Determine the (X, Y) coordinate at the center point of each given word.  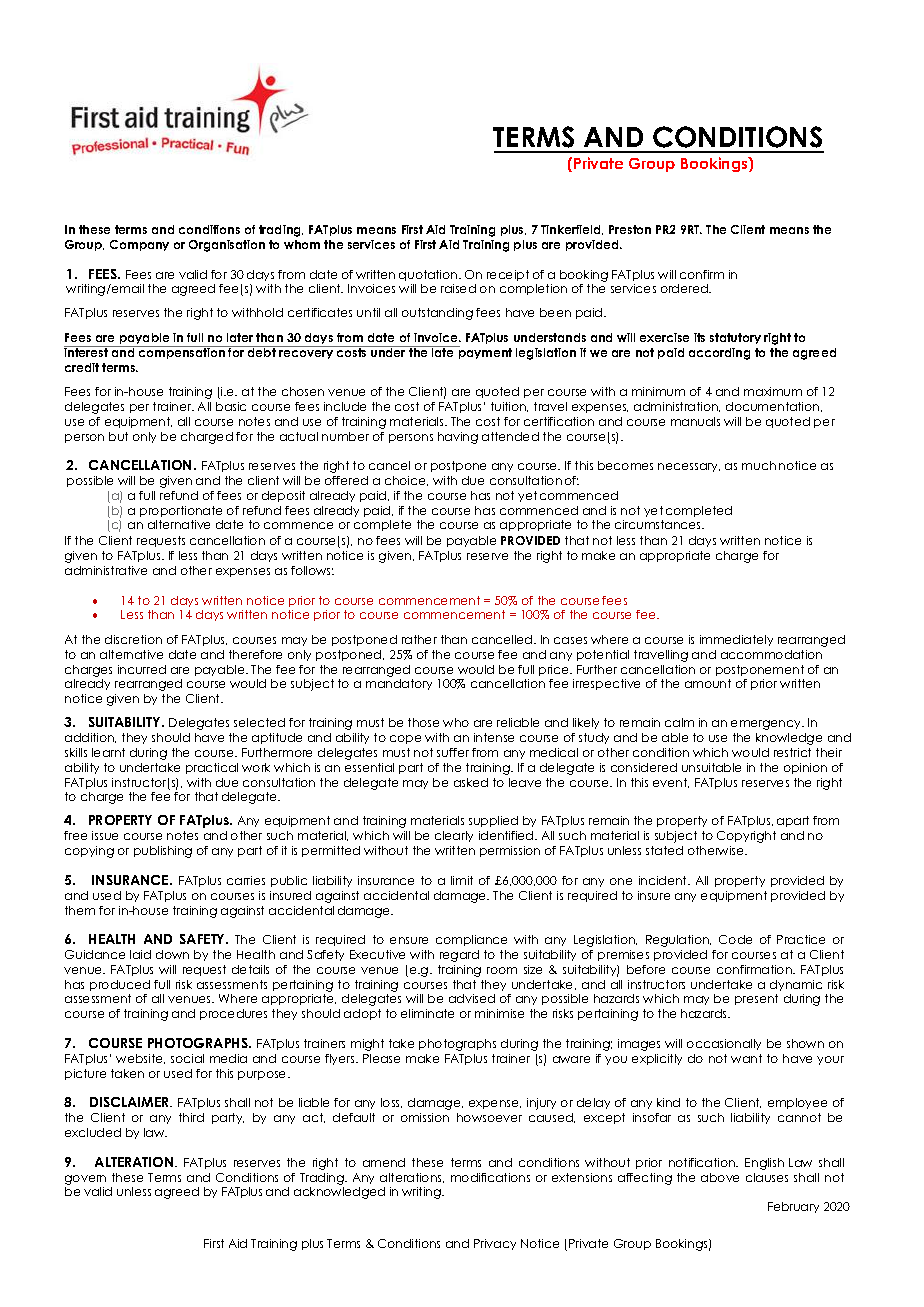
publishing (163, 852)
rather (419, 639)
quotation (429, 275)
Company (139, 245)
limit (462, 880)
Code (735, 939)
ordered (685, 288)
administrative (106, 570)
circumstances (659, 524)
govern (85, 1180)
